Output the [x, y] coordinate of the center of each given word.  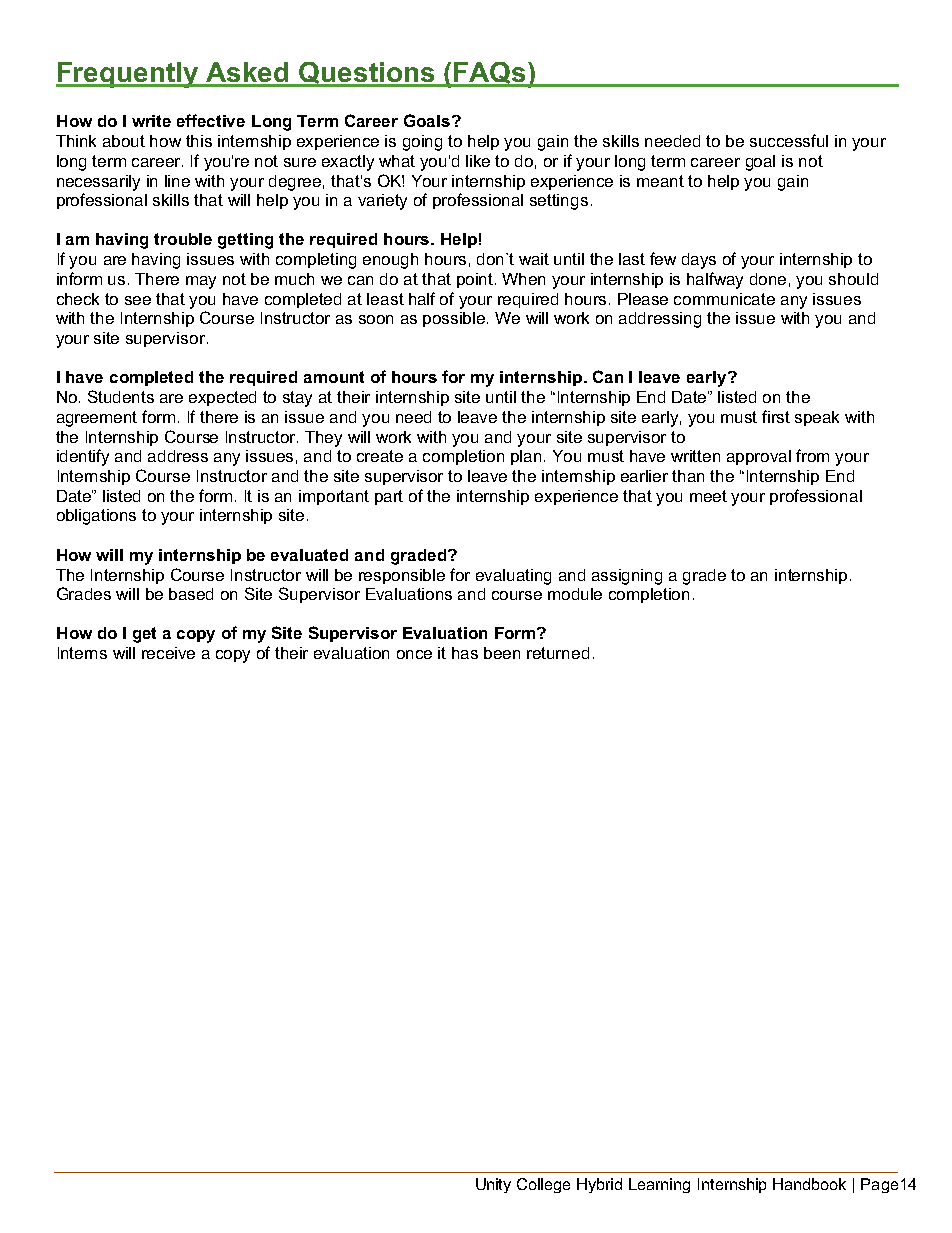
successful [789, 140]
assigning [627, 577]
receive [168, 653]
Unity [493, 1185]
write [151, 121]
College [543, 1185]
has [465, 653]
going [422, 143]
